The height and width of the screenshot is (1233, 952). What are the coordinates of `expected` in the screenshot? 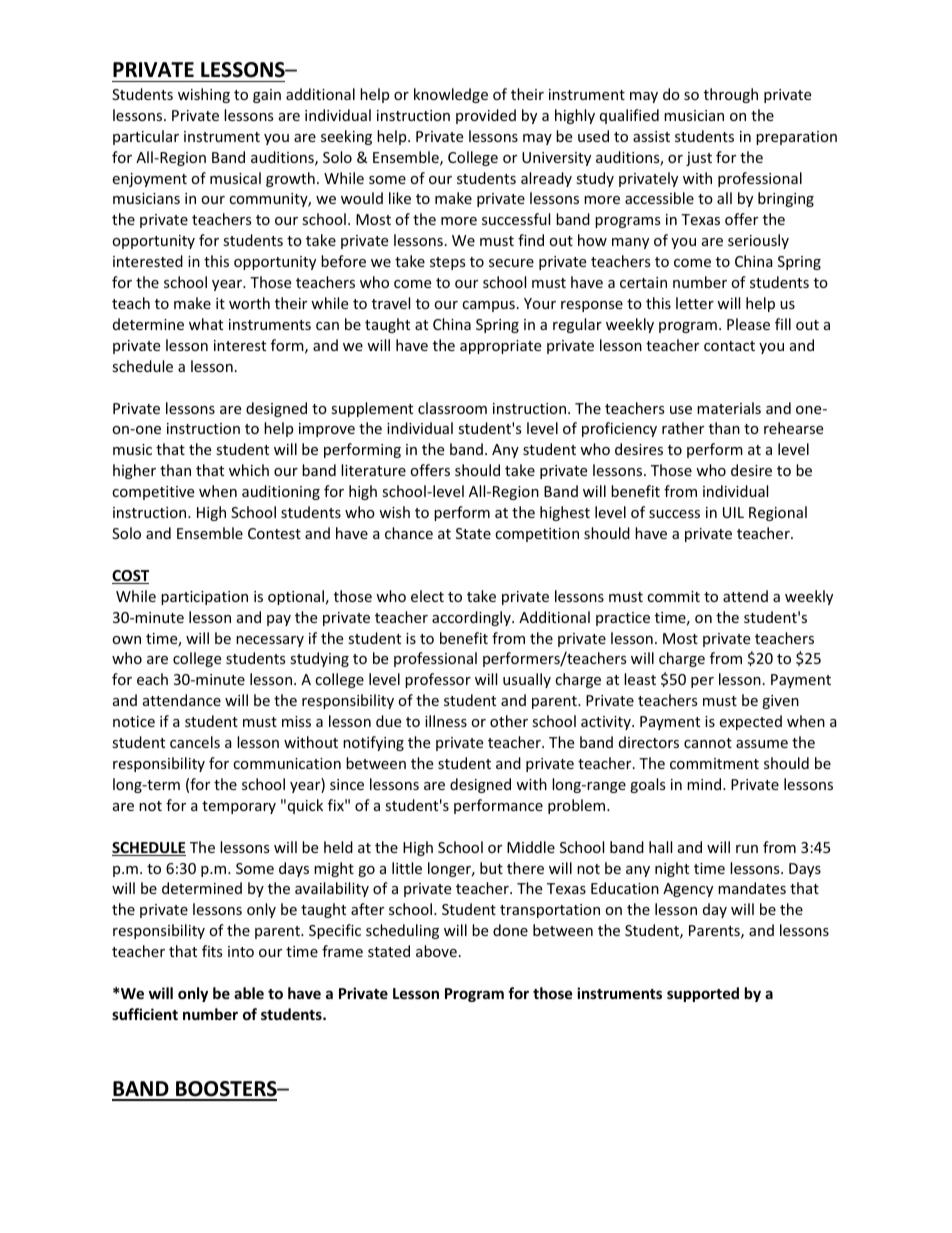 It's located at (750, 722).
